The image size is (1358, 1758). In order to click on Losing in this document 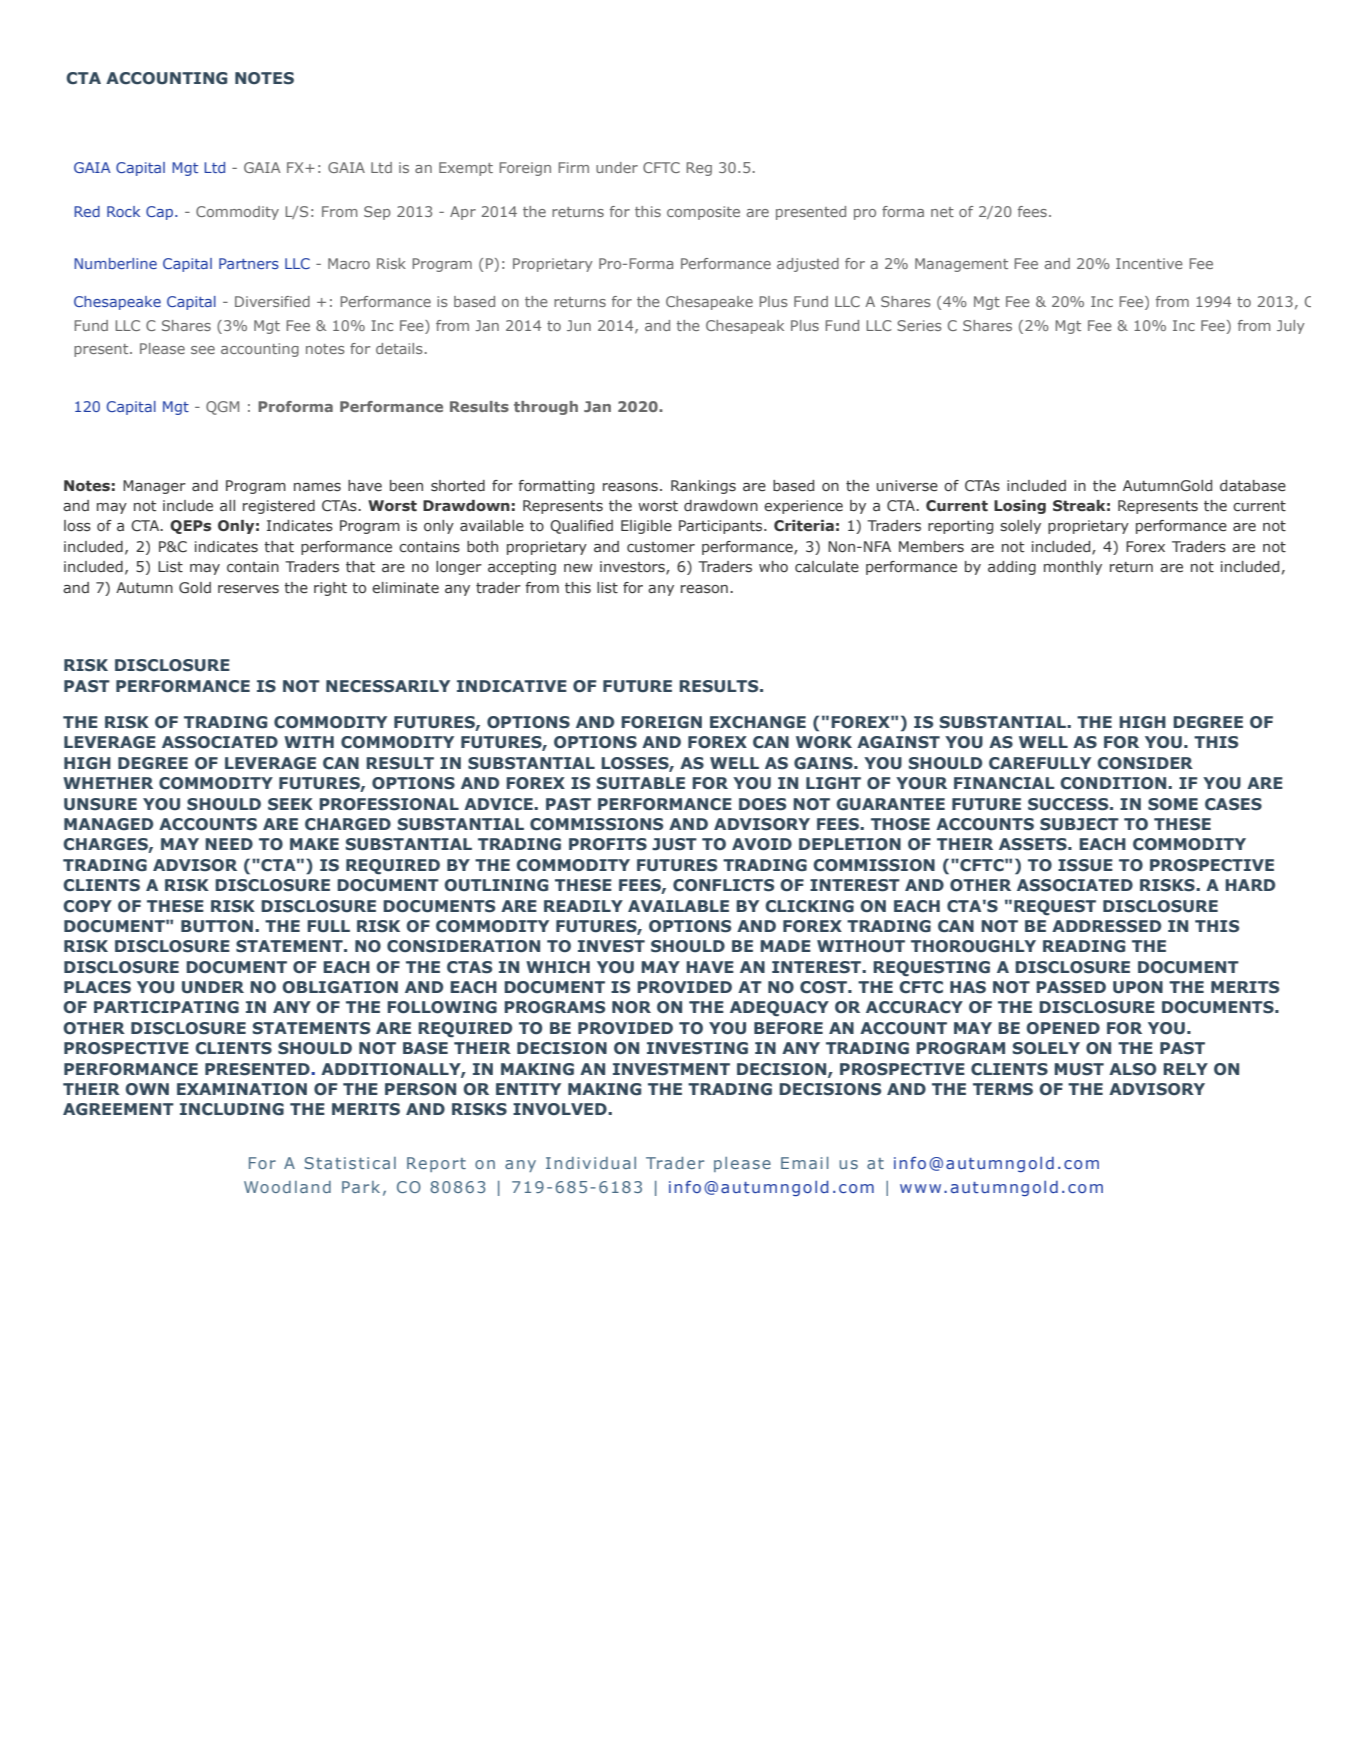, I will do `click(1020, 507)`.
